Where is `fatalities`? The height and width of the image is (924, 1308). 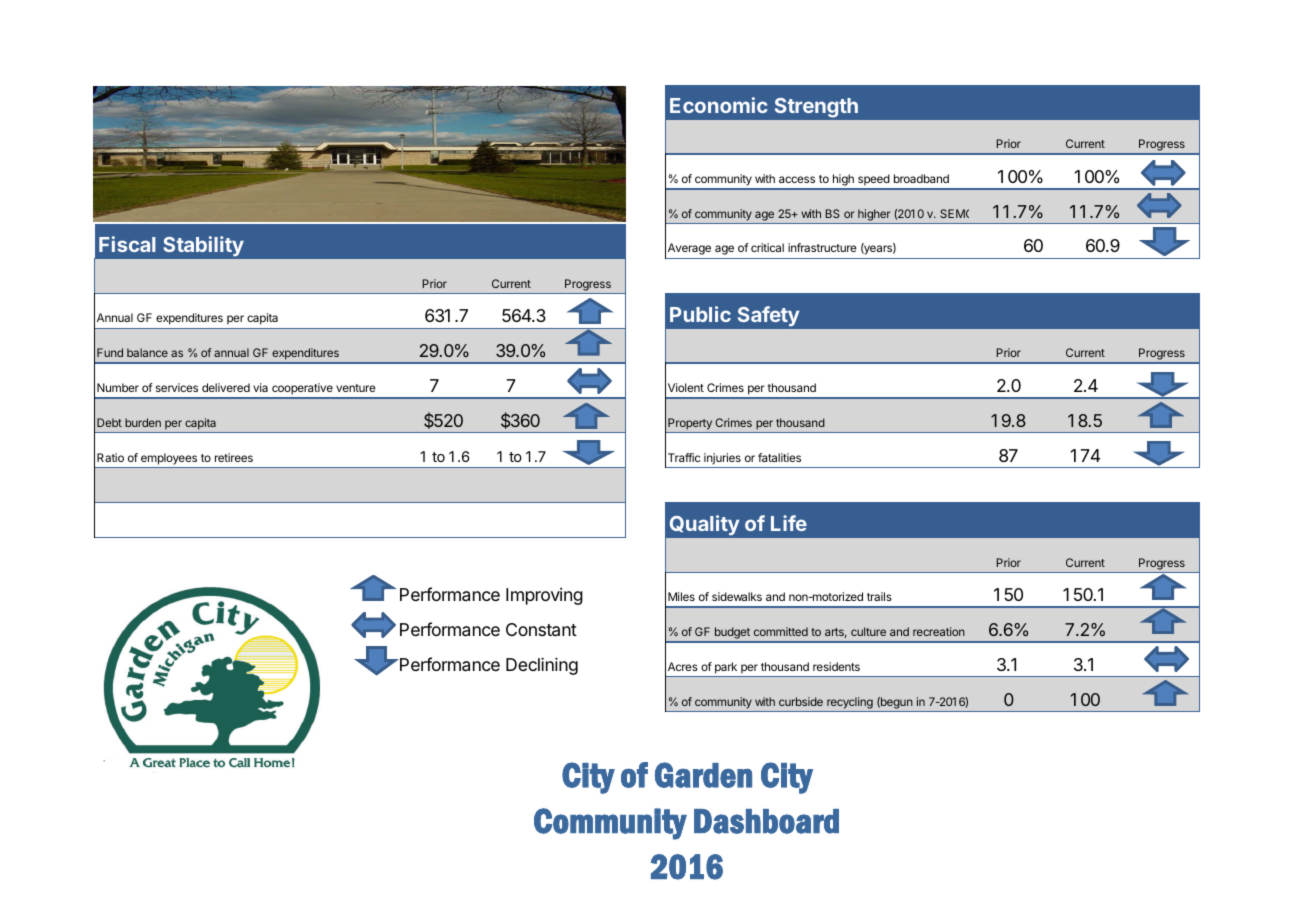
fatalities is located at coordinates (779, 457).
